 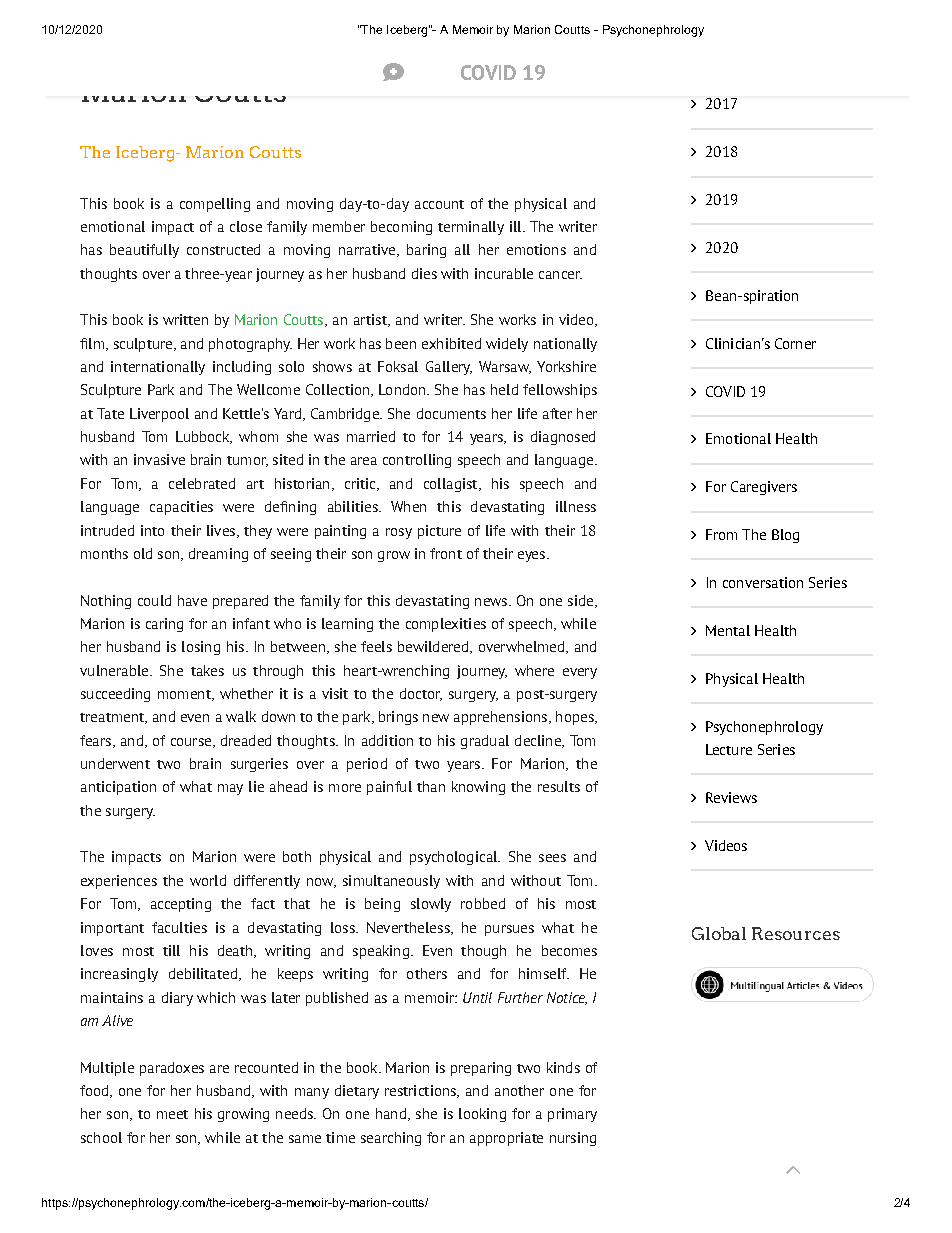 I want to click on cancer, so click(x=560, y=275).
